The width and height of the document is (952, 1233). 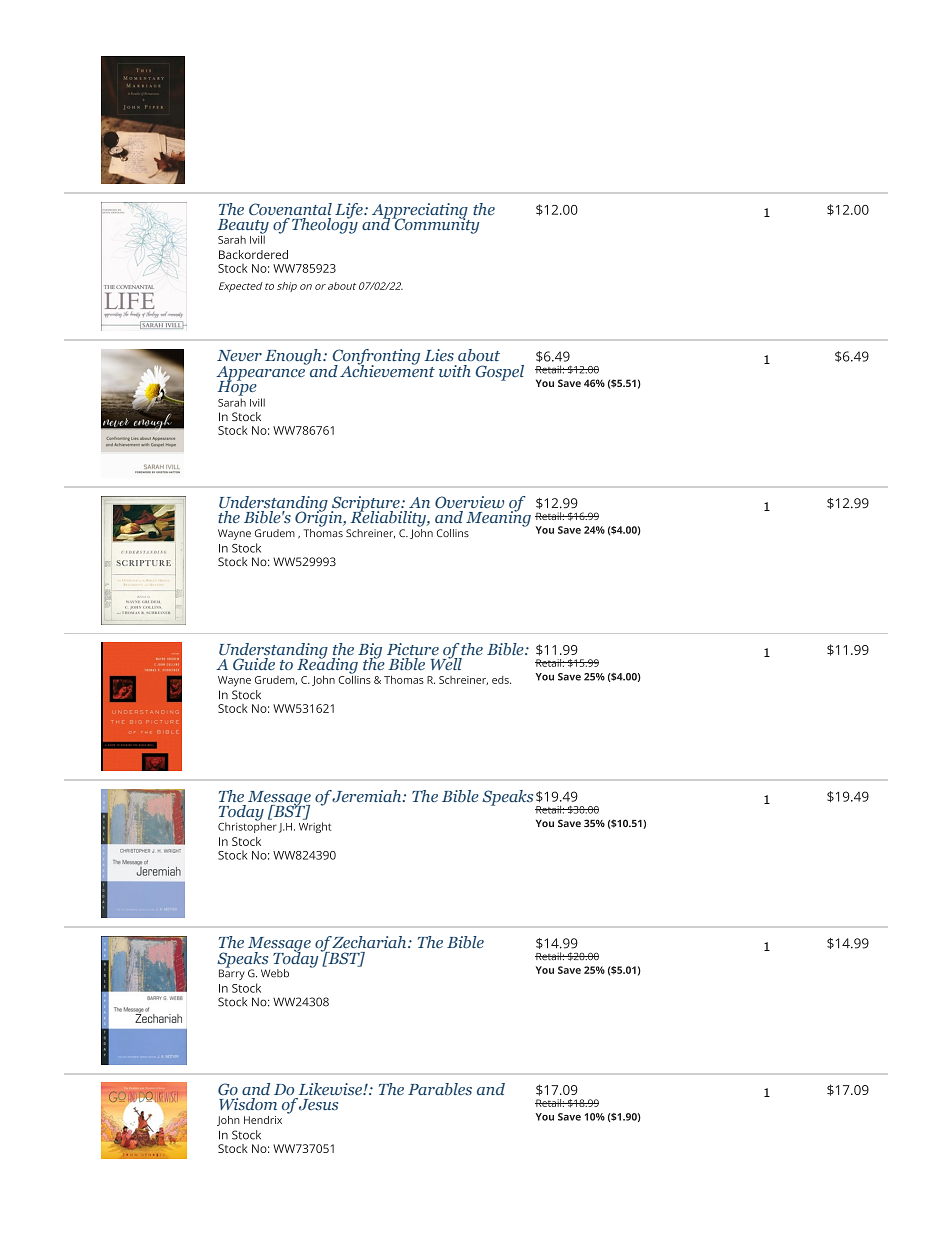 What do you see at coordinates (243, 227) in the document?
I see `Beauty` at bounding box center [243, 227].
